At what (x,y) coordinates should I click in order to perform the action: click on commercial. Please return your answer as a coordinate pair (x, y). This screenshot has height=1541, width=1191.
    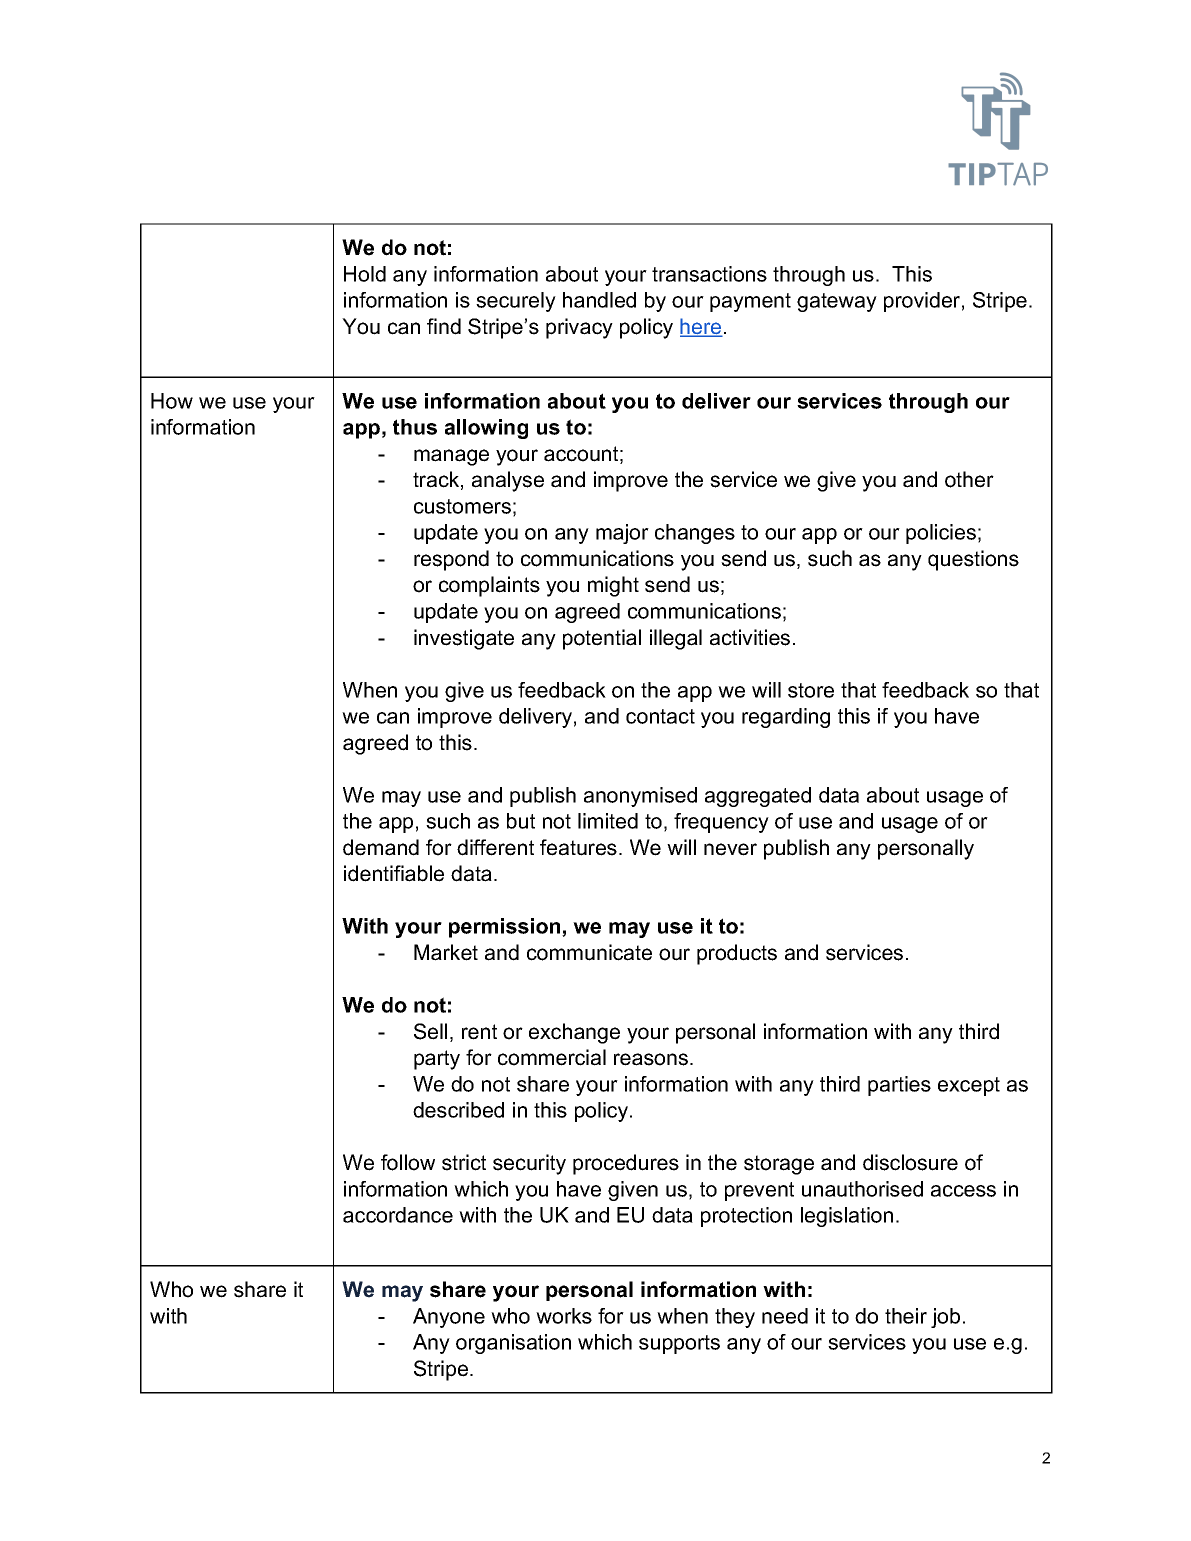
    Looking at the image, I should click on (552, 1057).
